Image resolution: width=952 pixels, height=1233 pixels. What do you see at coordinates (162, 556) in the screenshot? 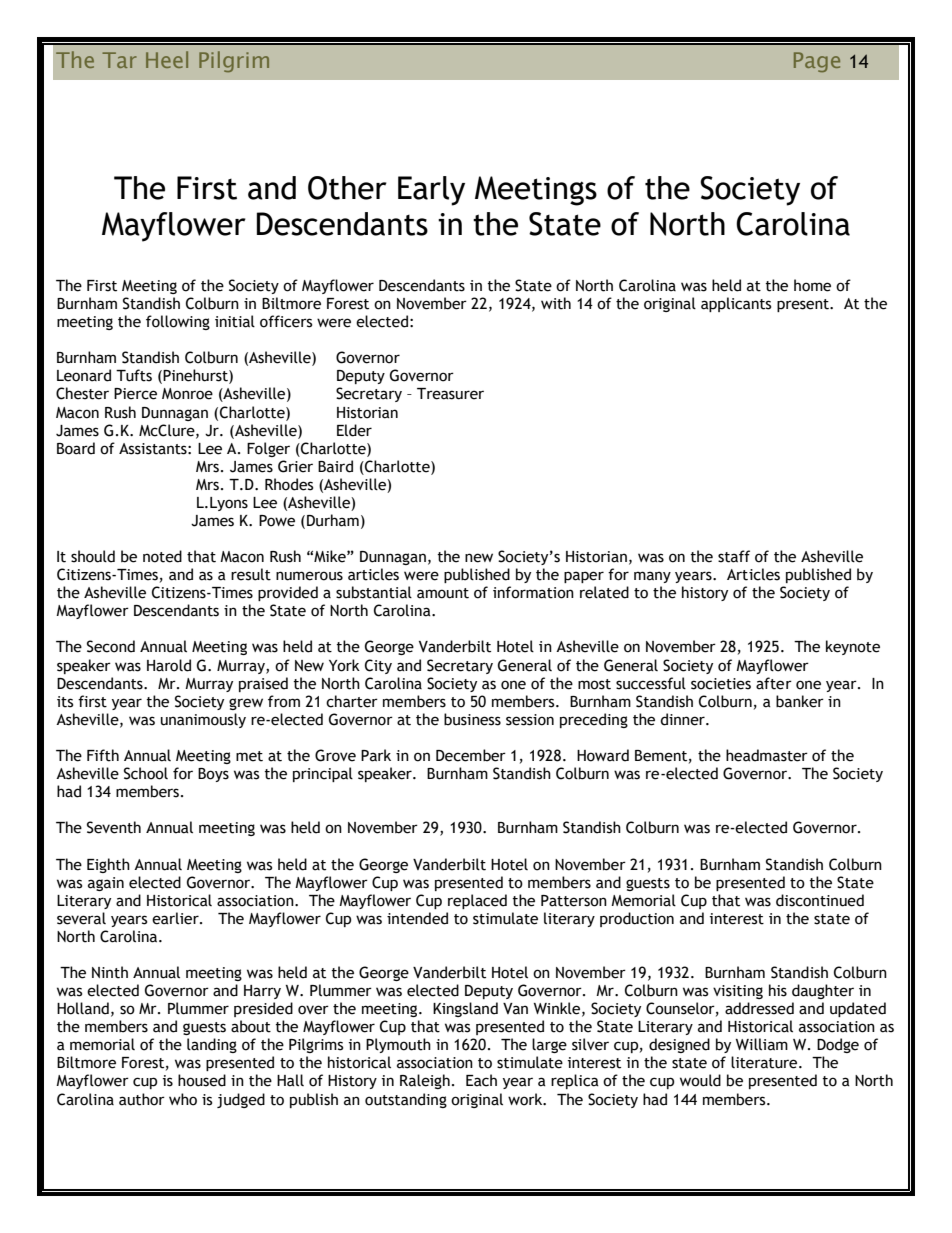
I see `noted` at bounding box center [162, 556].
